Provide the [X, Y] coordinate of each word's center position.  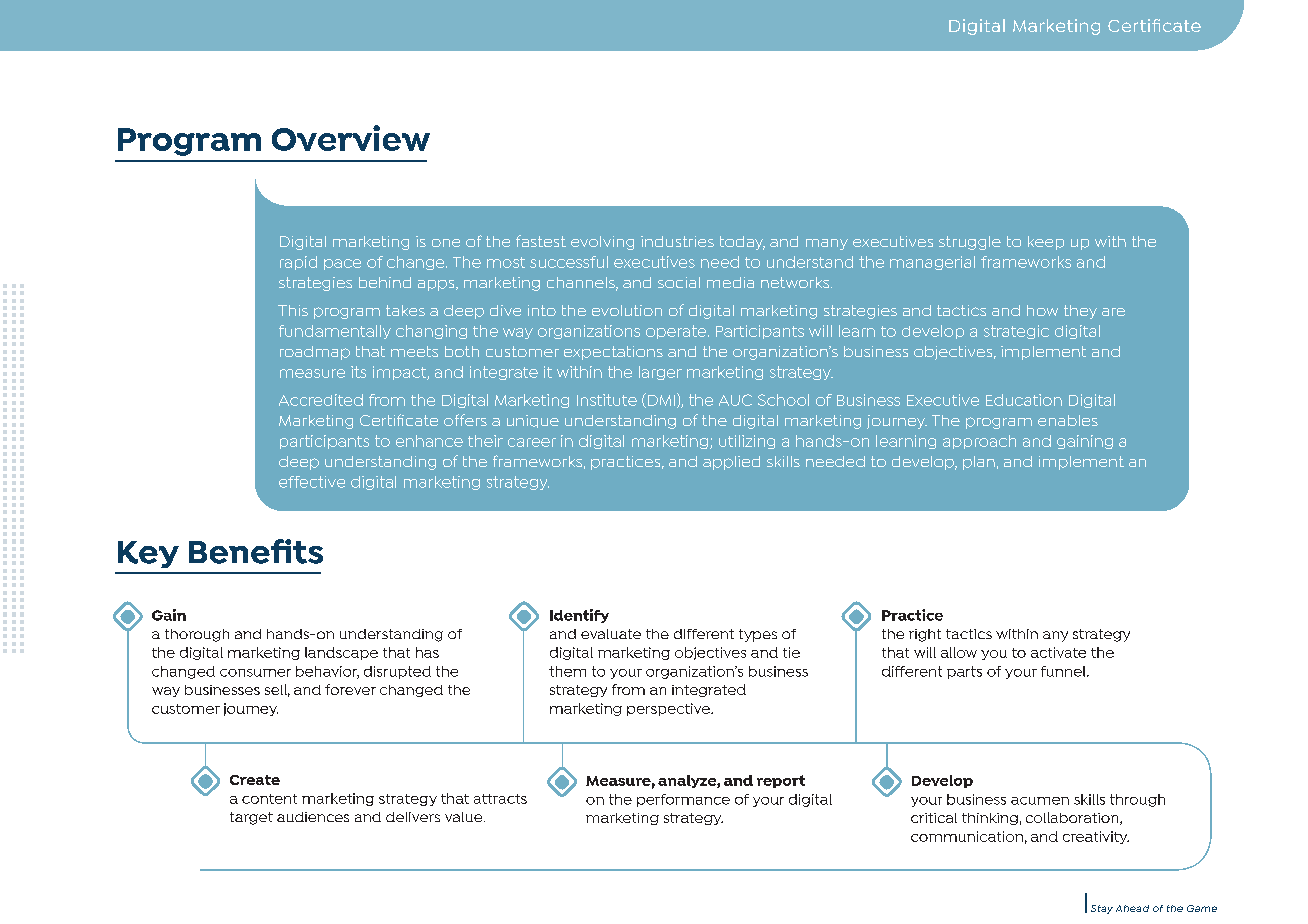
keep [1046, 243]
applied [731, 463]
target [251, 818]
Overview [351, 138]
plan [979, 463]
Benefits [256, 551]
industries [677, 241]
